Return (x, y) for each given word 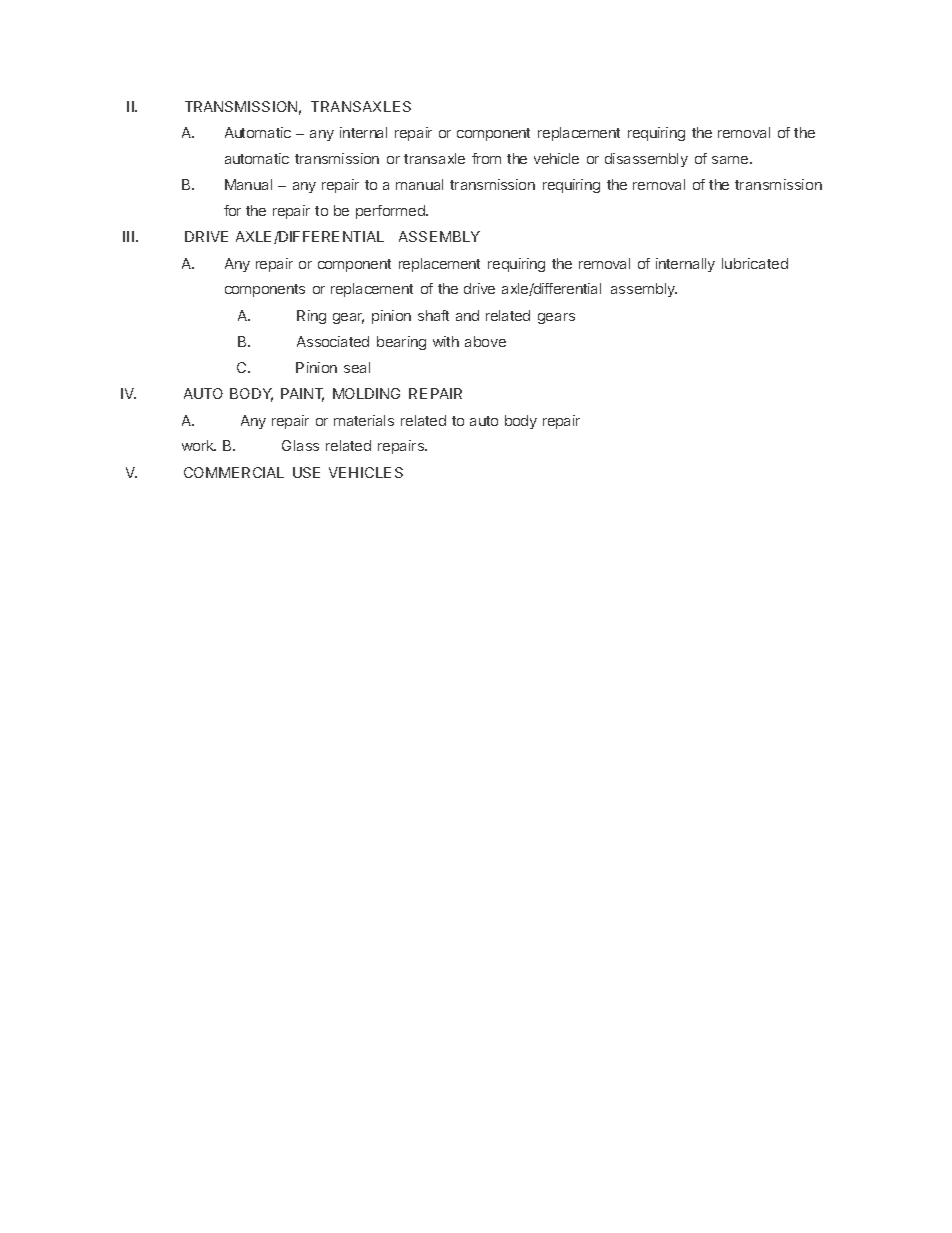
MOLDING (366, 393)
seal (357, 367)
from (486, 158)
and (467, 315)
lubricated (755, 263)
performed (391, 212)
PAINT (302, 395)
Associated (333, 341)
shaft (433, 315)
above (485, 341)
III (128, 236)
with (446, 341)
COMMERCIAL (234, 472)
